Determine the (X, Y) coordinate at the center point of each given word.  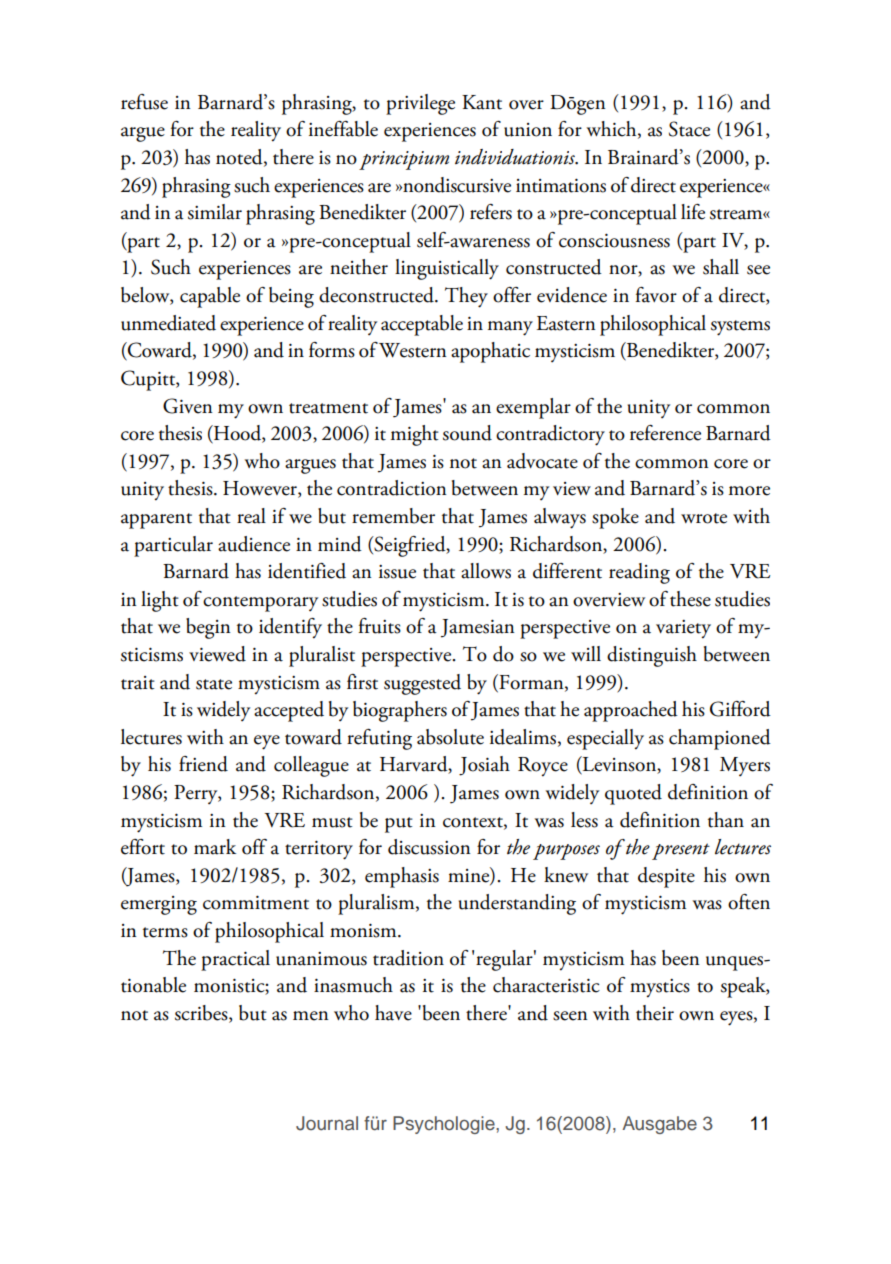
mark (215, 847)
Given (188, 406)
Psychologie (445, 1125)
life (693, 212)
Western (413, 350)
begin (208, 628)
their (655, 1013)
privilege (420, 104)
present (681, 851)
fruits (379, 626)
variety (683, 629)
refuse (144, 102)
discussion (429, 847)
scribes (202, 1014)
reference (665, 433)
